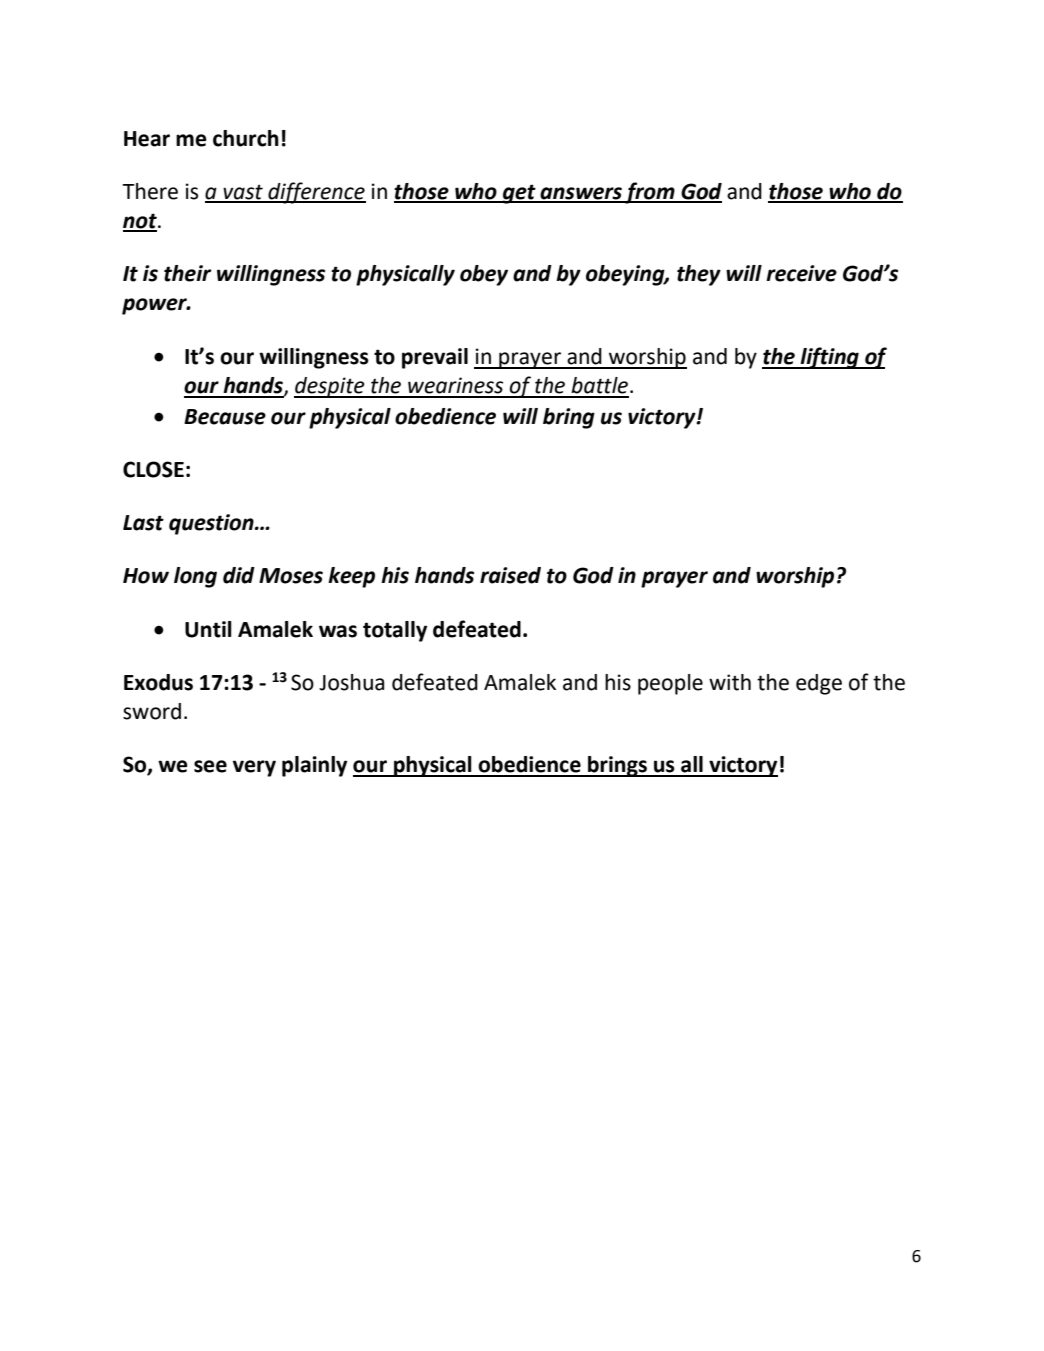  What do you see at coordinates (519, 194) in the image?
I see `get` at bounding box center [519, 194].
